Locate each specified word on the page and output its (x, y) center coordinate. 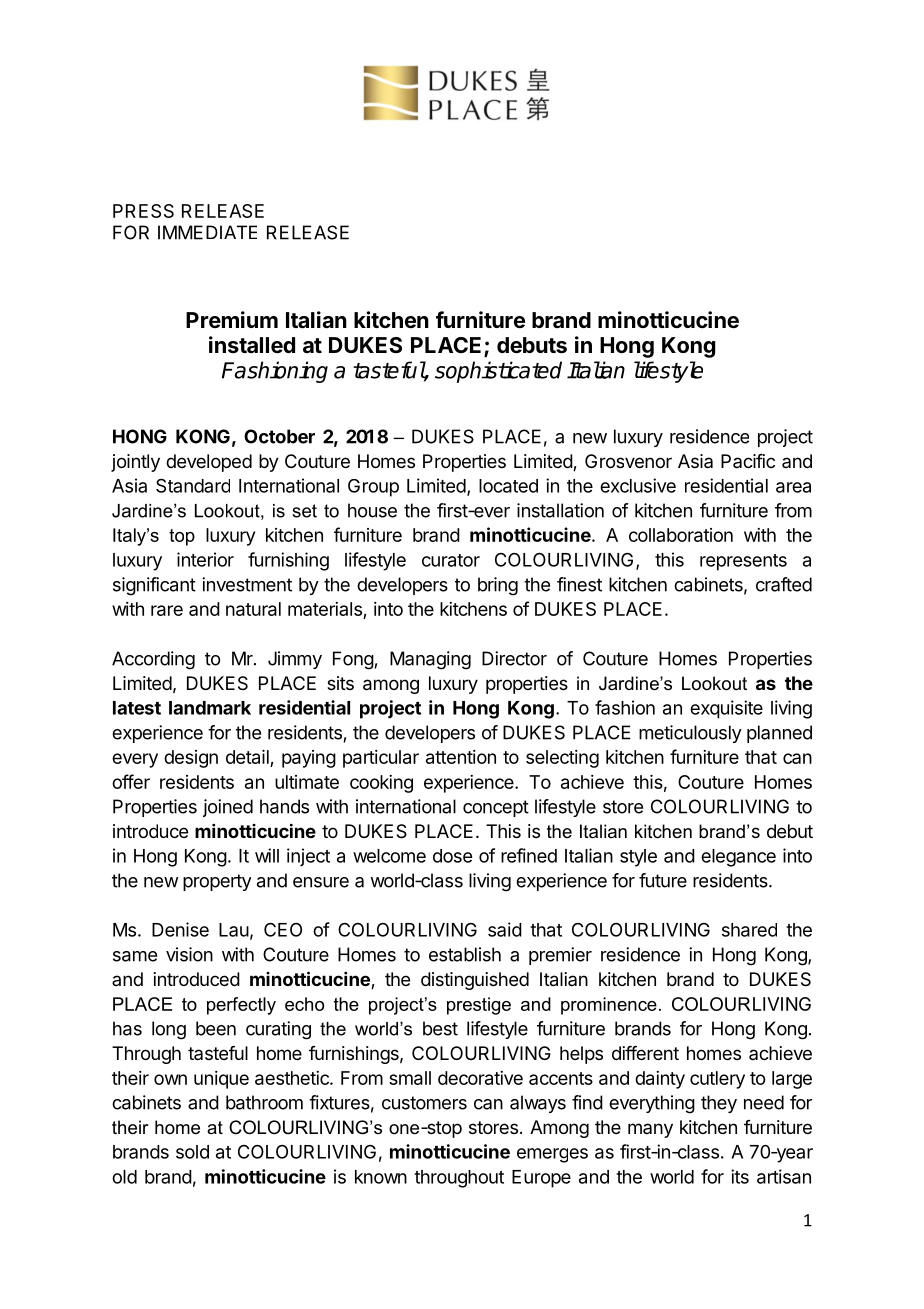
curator (451, 560)
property (217, 882)
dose (452, 856)
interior (205, 559)
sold (192, 1152)
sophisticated (498, 372)
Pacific (748, 461)
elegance (738, 858)
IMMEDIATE (207, 232)
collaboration (681, 535)
